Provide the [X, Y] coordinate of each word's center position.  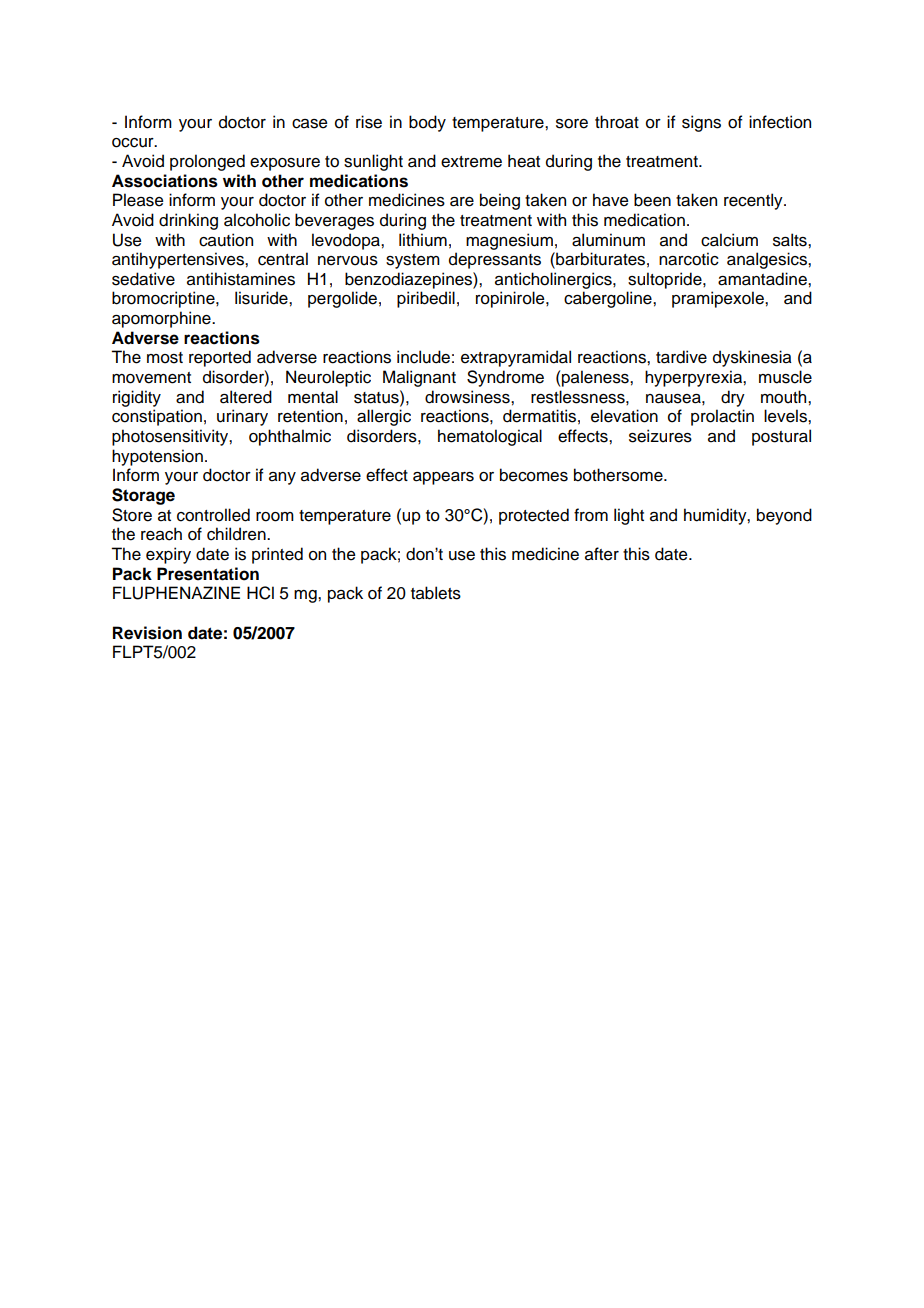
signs [701, 123]
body [427, 123]
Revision [147, 633]
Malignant [419, 378]
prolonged [207, 162]
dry [733, 398]
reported [220, 358]
